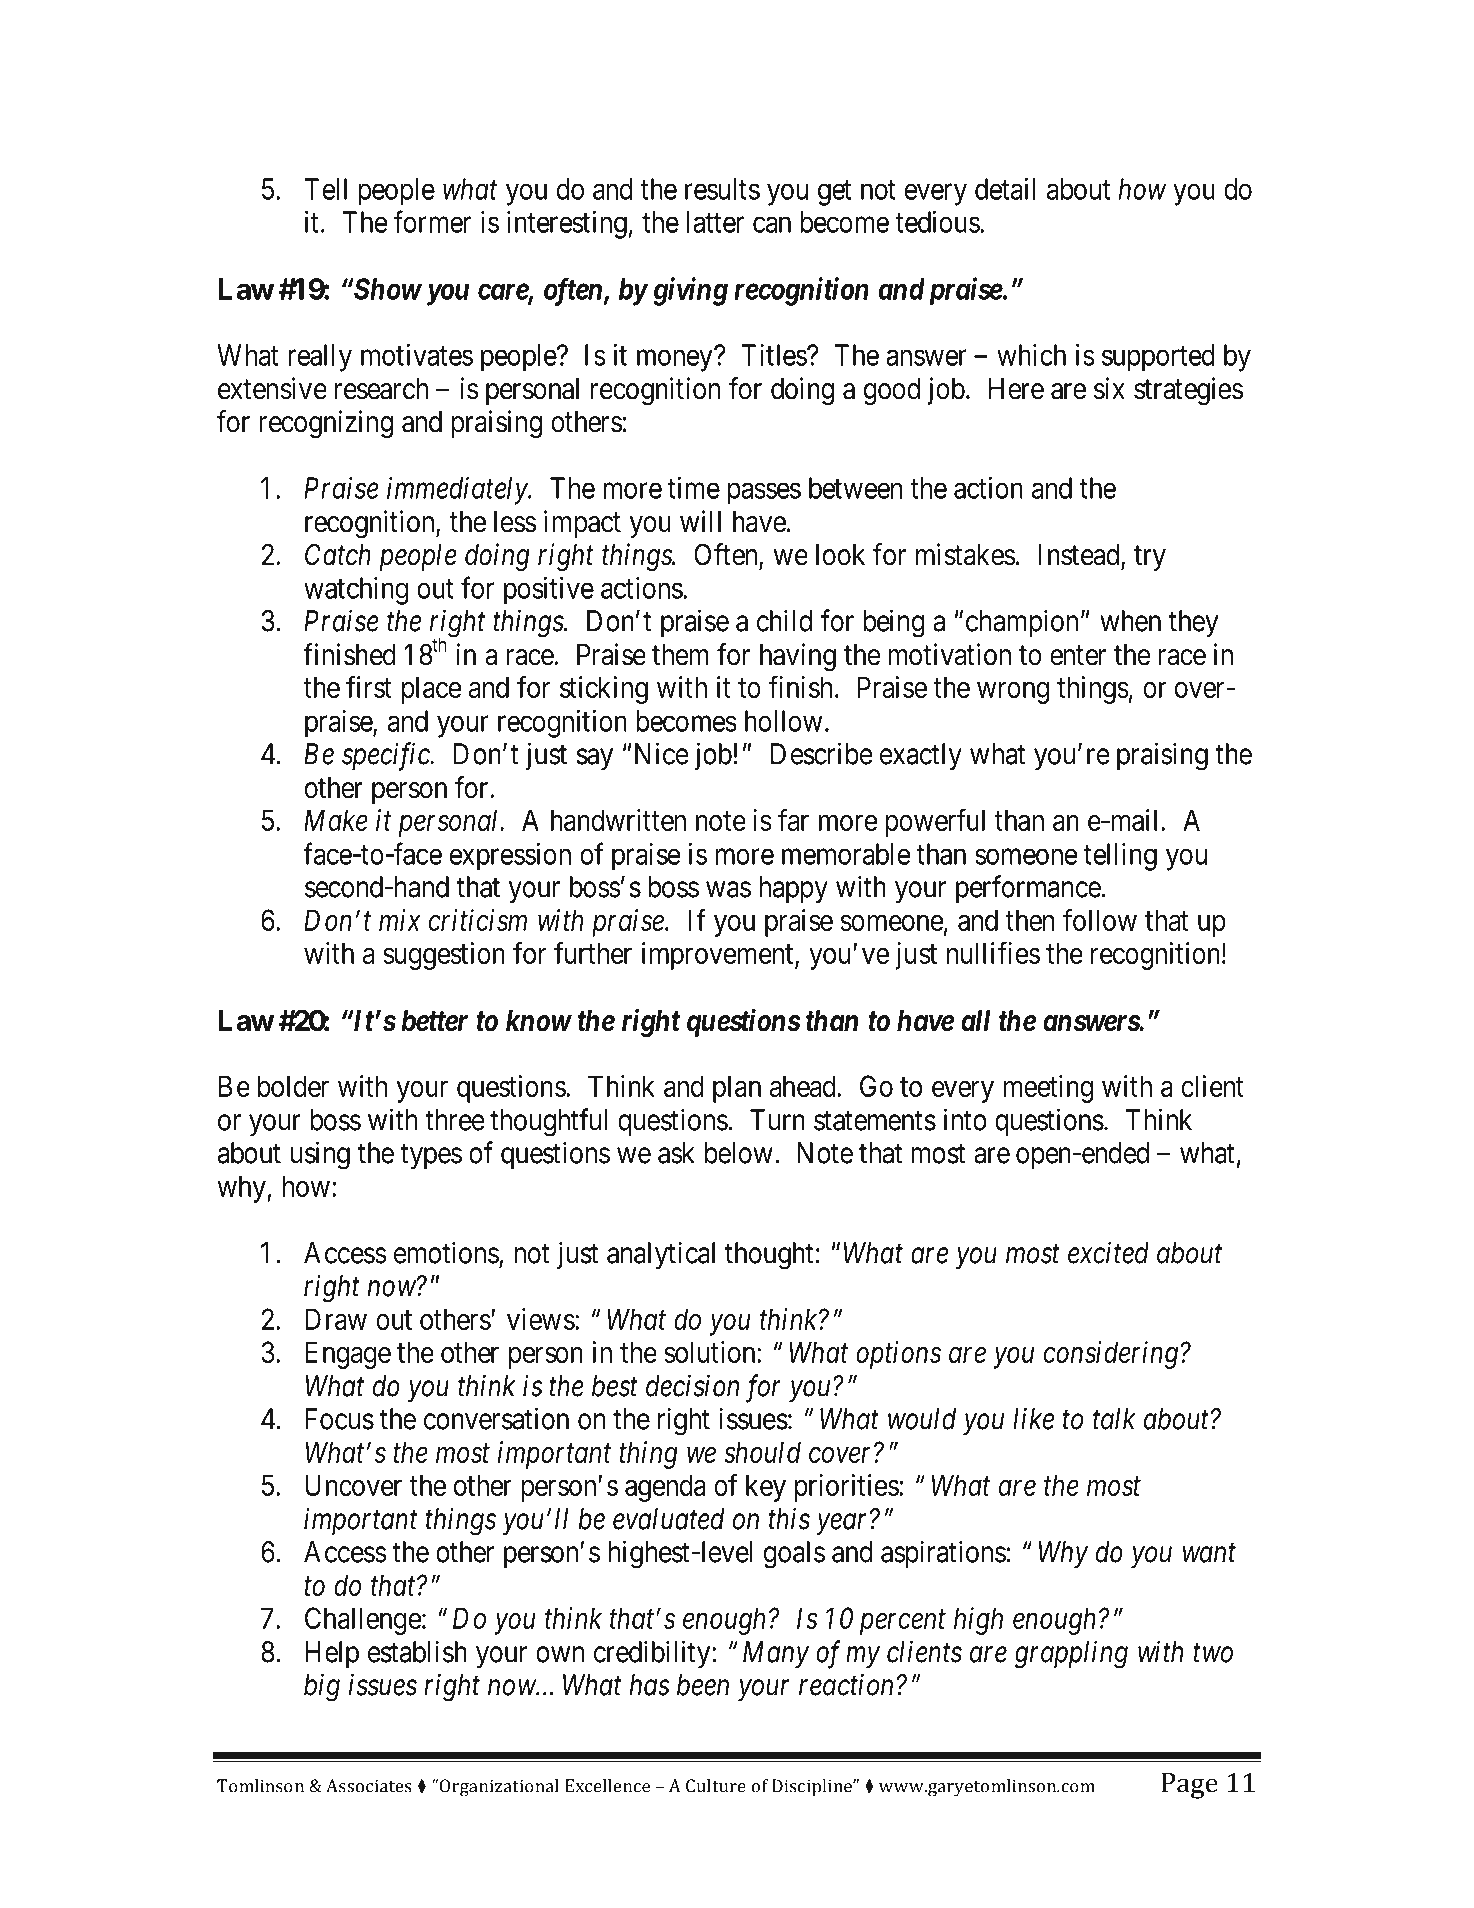 The height and width of the screenshot is (1908, 1474). Describe the element at coordinates (1189, 1786) in the screenshot. I see `Page` at that location.
